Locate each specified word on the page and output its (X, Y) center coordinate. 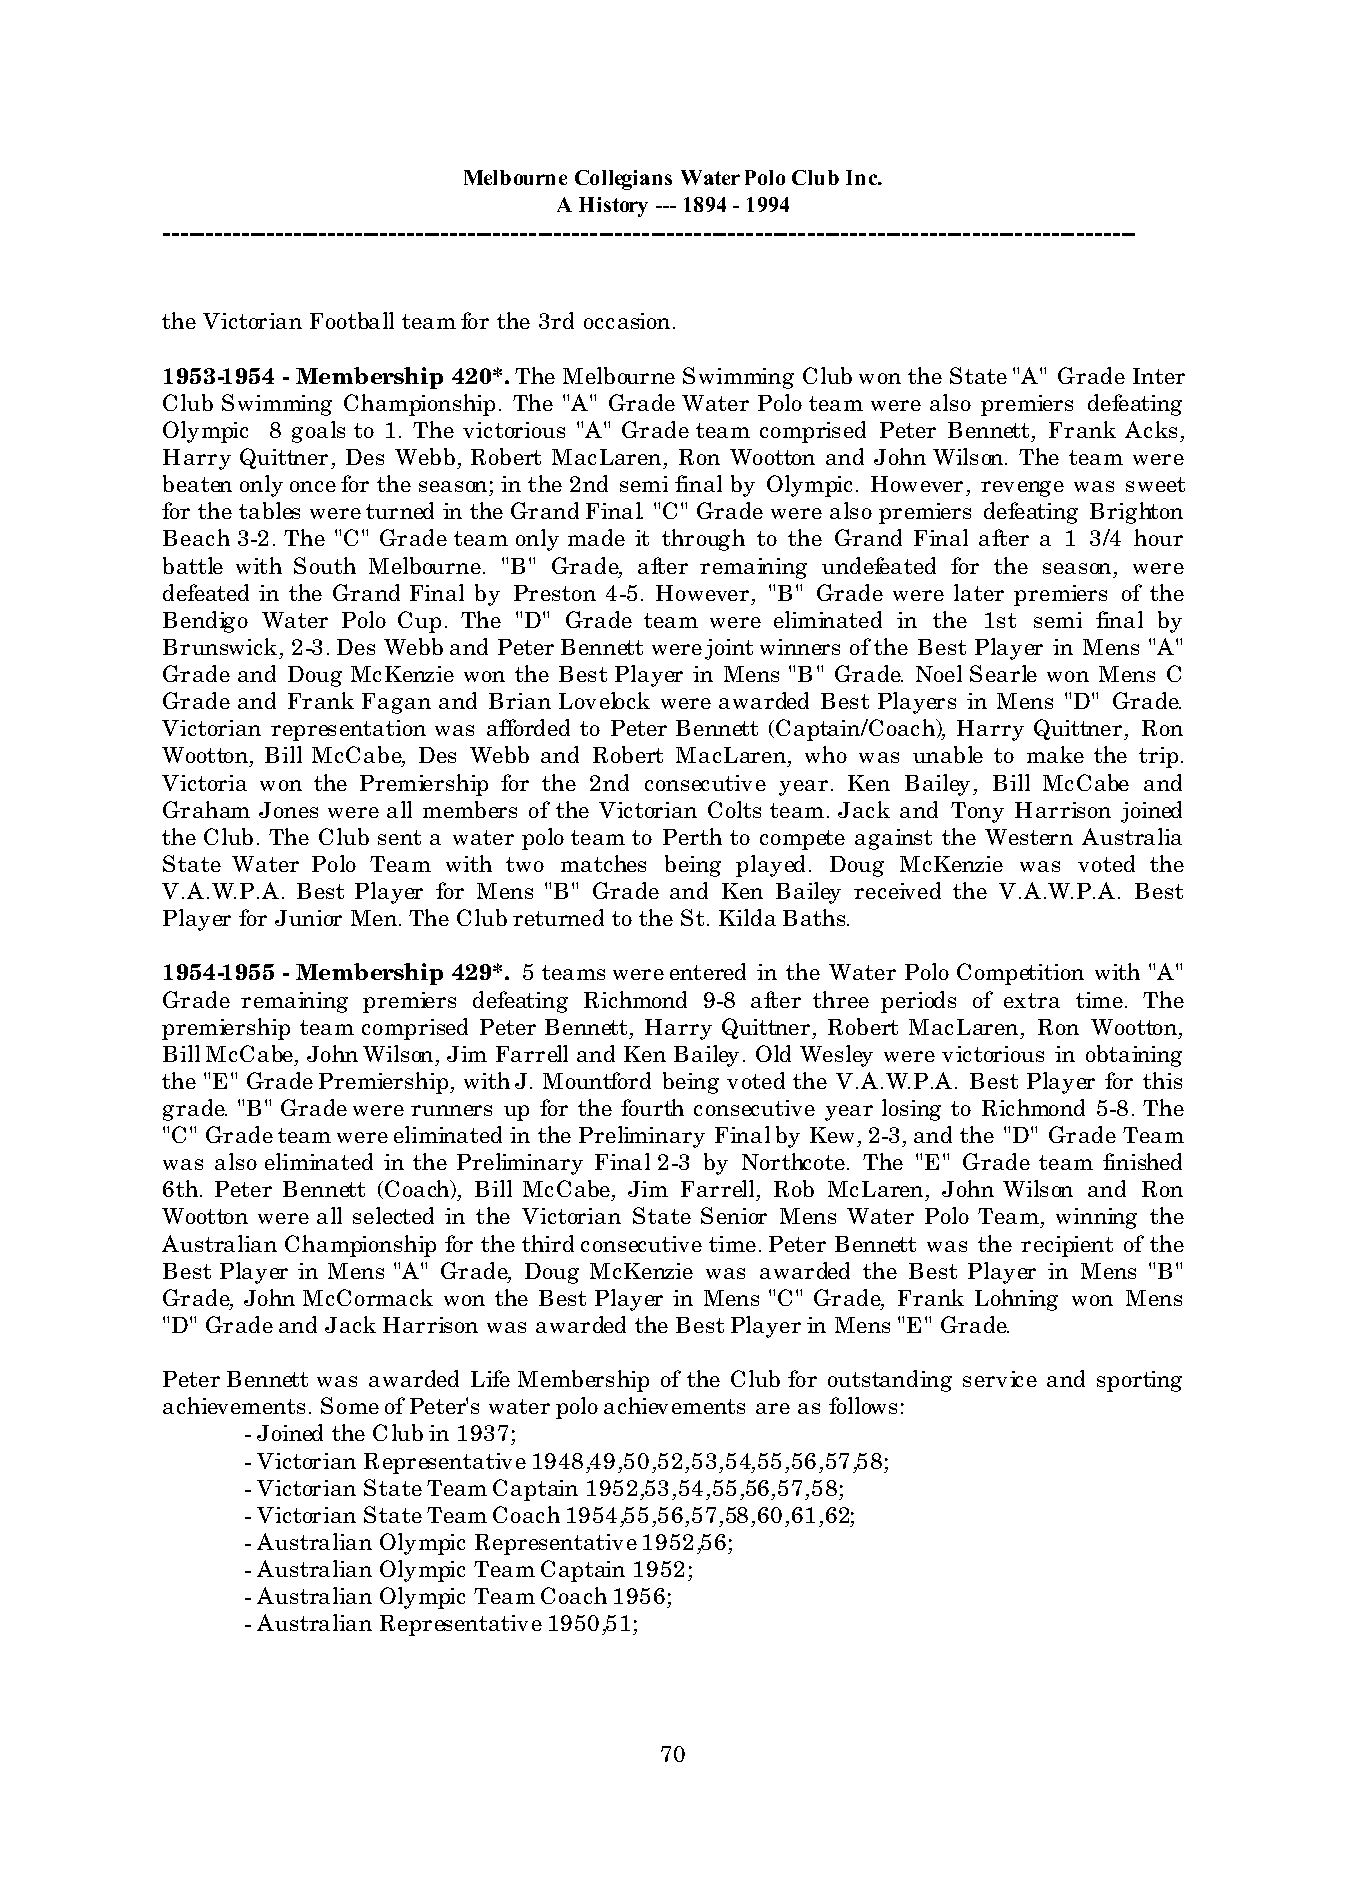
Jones (288, 810)
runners (451, 1110)
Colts (734, 809)
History (613, 207)
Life (490, 1378)
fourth (652, 1107)
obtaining (1134, 1056)
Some (350, 1405)
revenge (1022, 489)
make (1055, 754)
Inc (863, 177)
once (313, 486)
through (703, 540)
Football (352, 320)
